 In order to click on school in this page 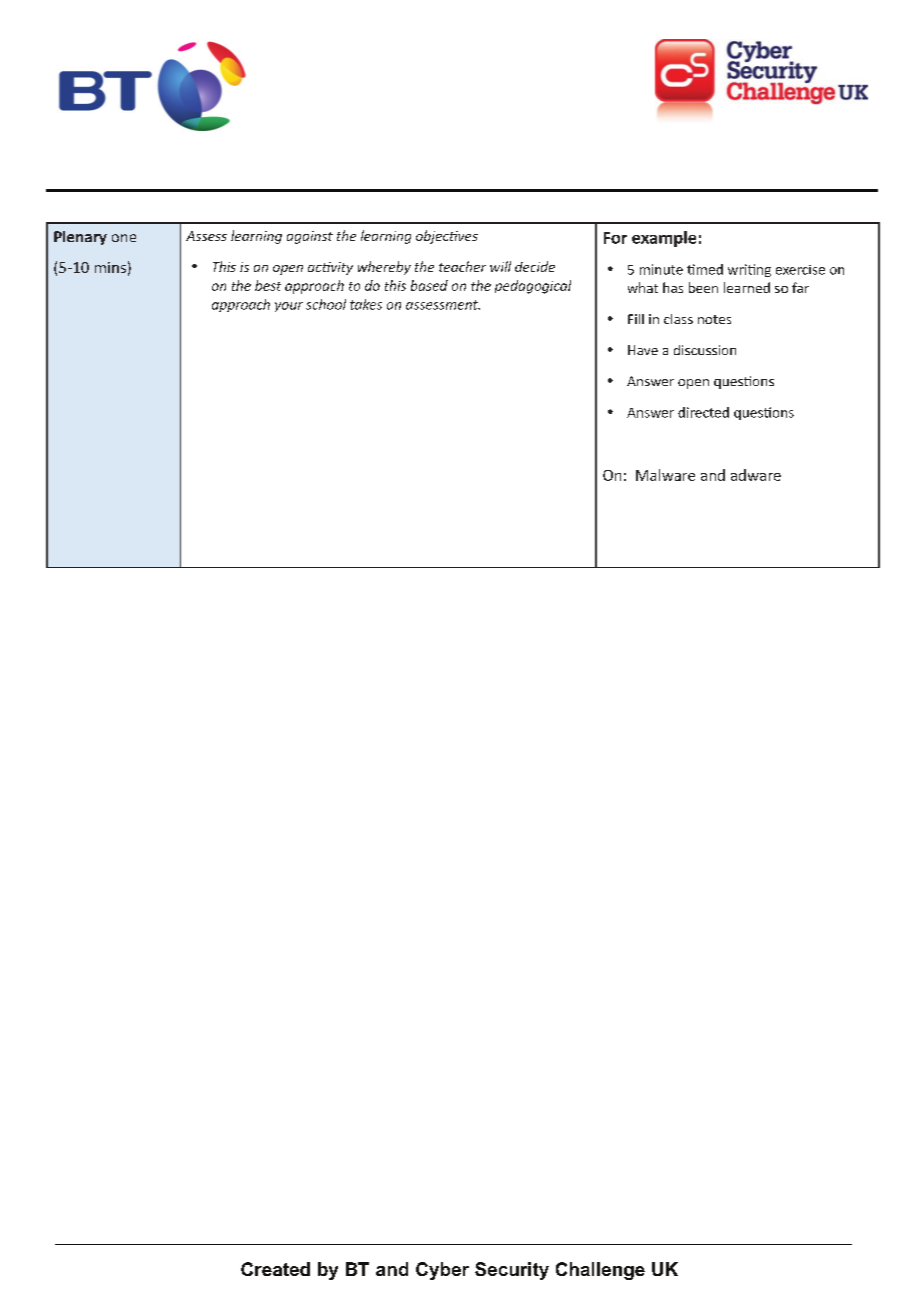, I will do `click(326, 304)`.
